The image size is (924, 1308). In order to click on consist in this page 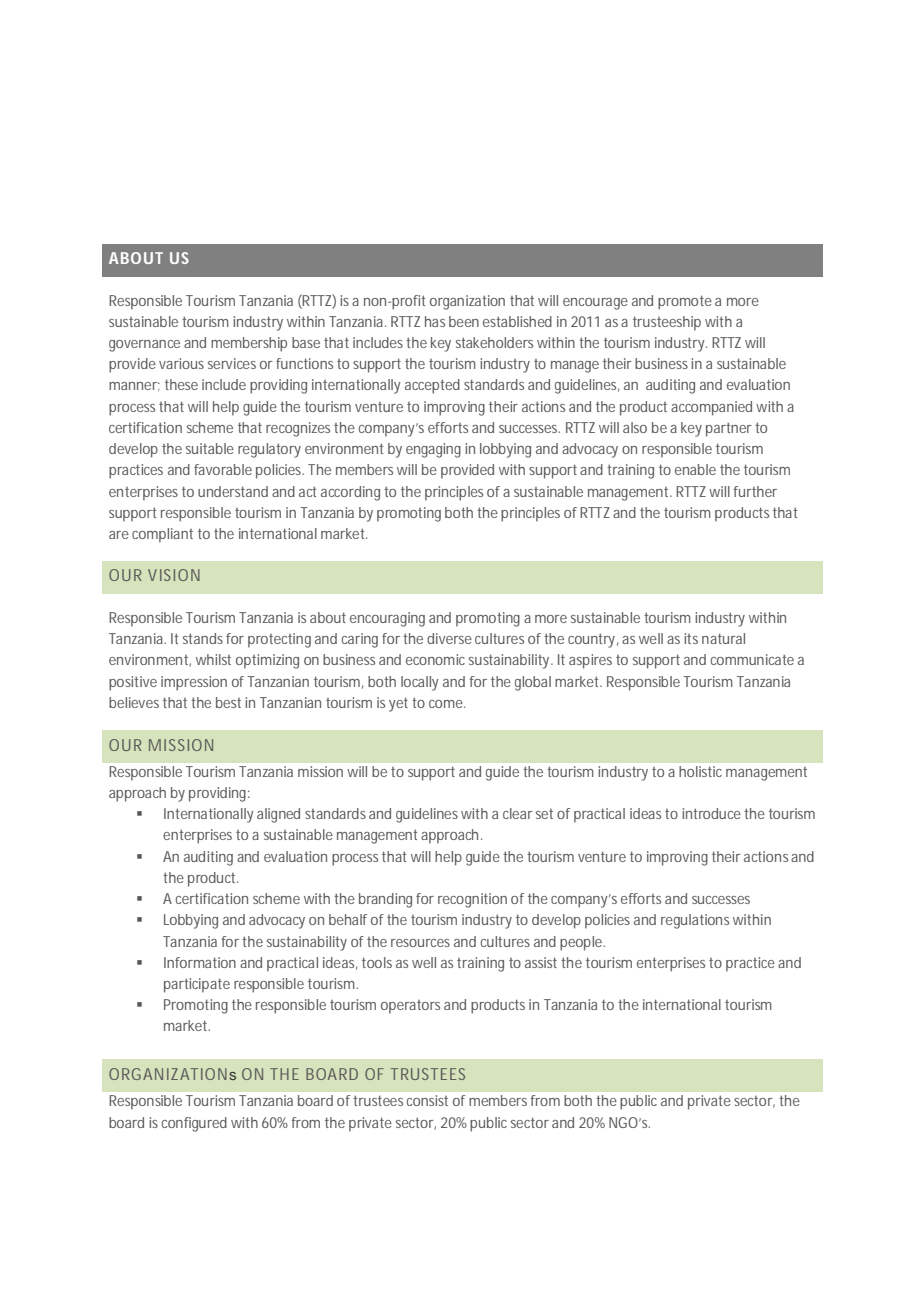, I will do `click(427, 1100)`.
